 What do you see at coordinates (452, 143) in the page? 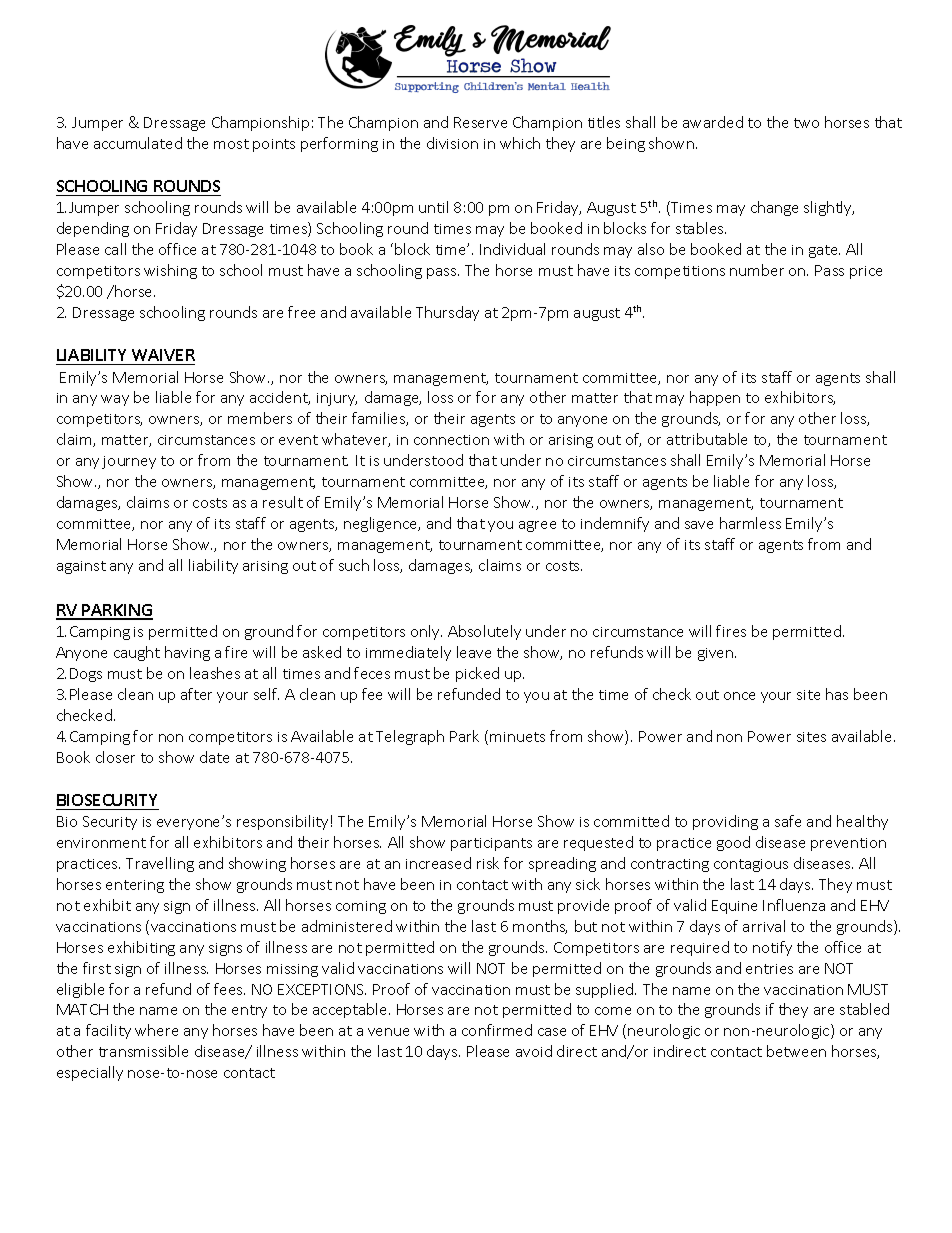
I see `division` at bounding box center [452, 143].
